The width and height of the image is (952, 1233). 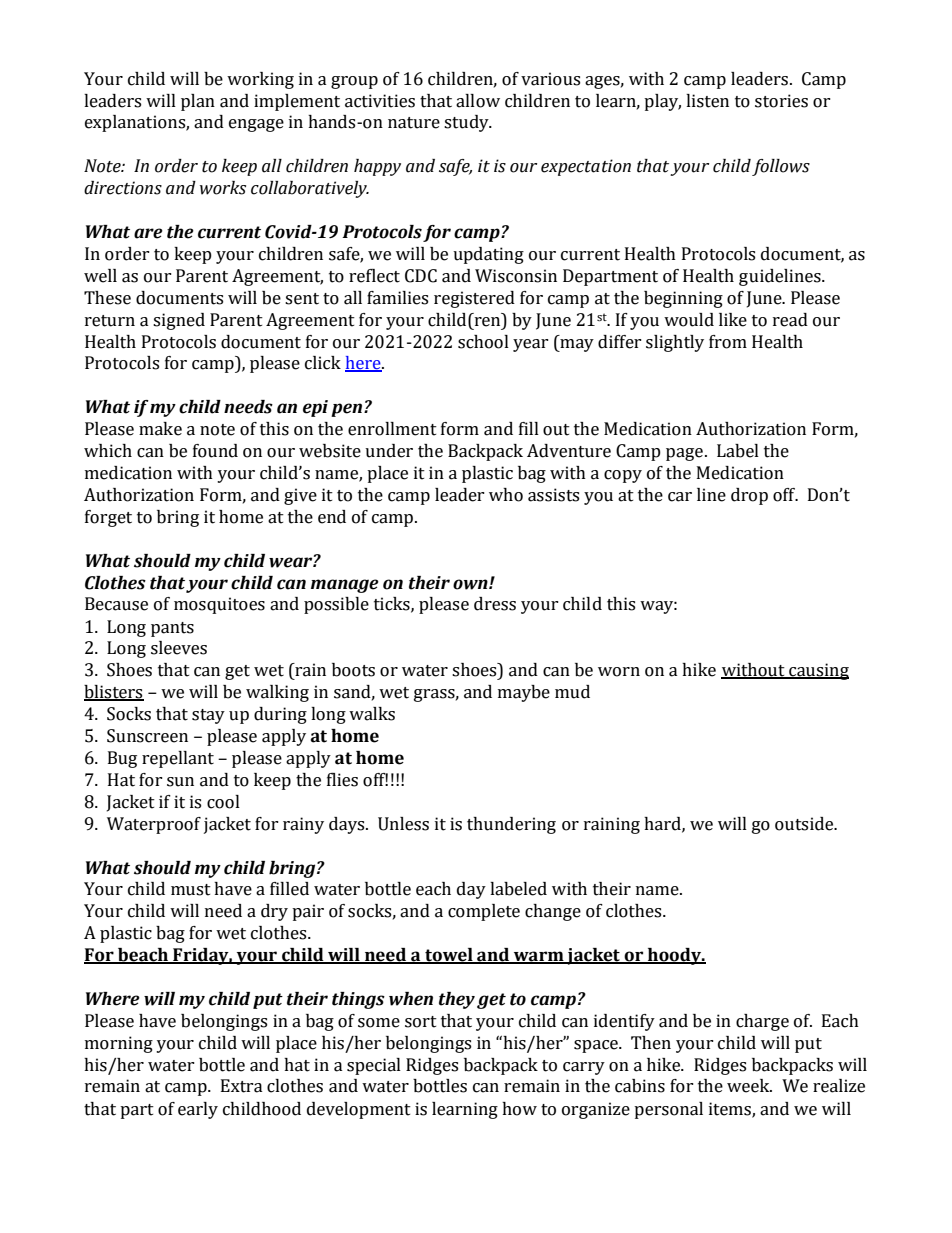 I want to click on week, so click(x=749, y=1086).
